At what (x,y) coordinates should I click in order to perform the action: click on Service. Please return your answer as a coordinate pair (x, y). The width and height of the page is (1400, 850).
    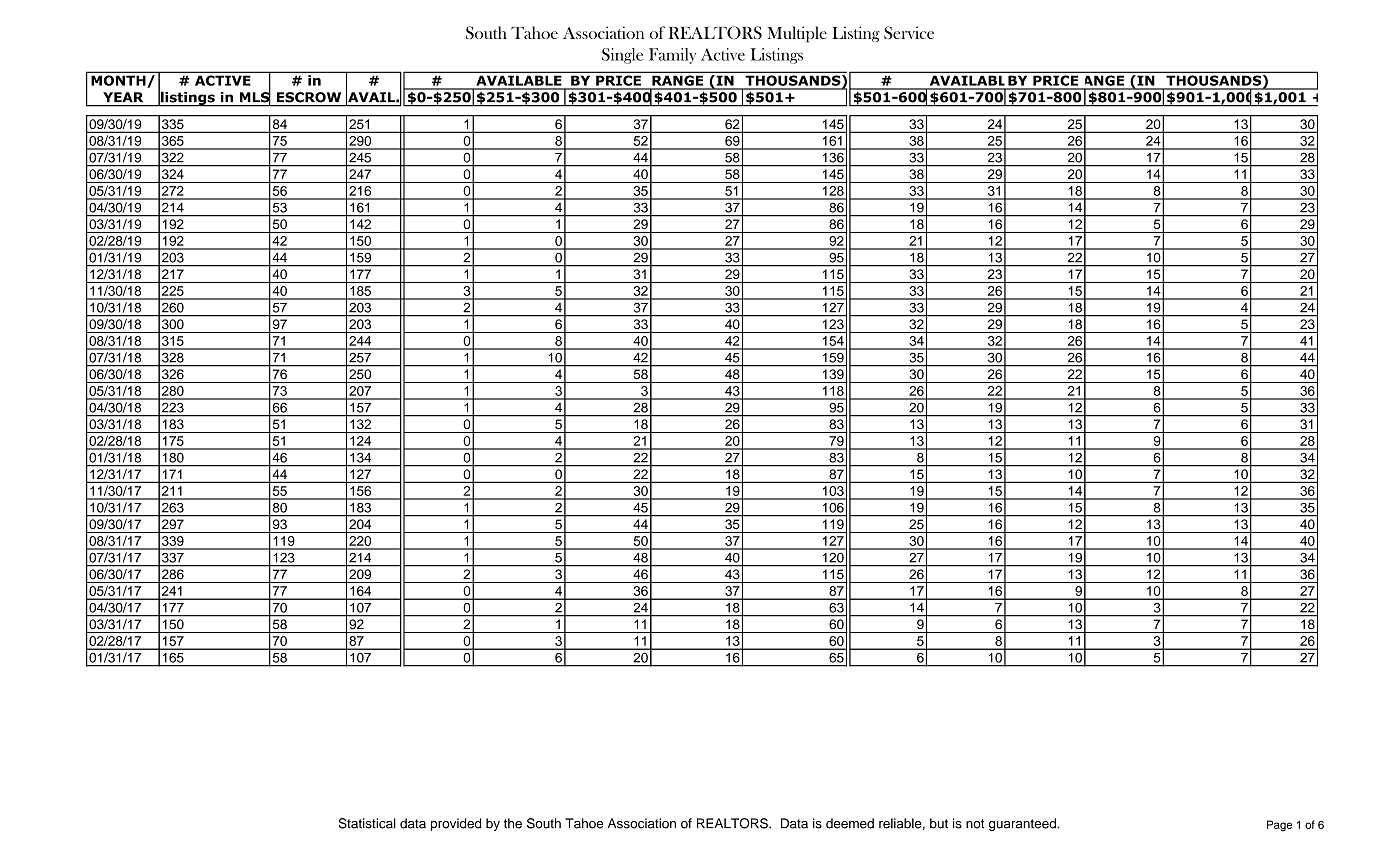
    Looking at the image, I should click on (909, 32).
